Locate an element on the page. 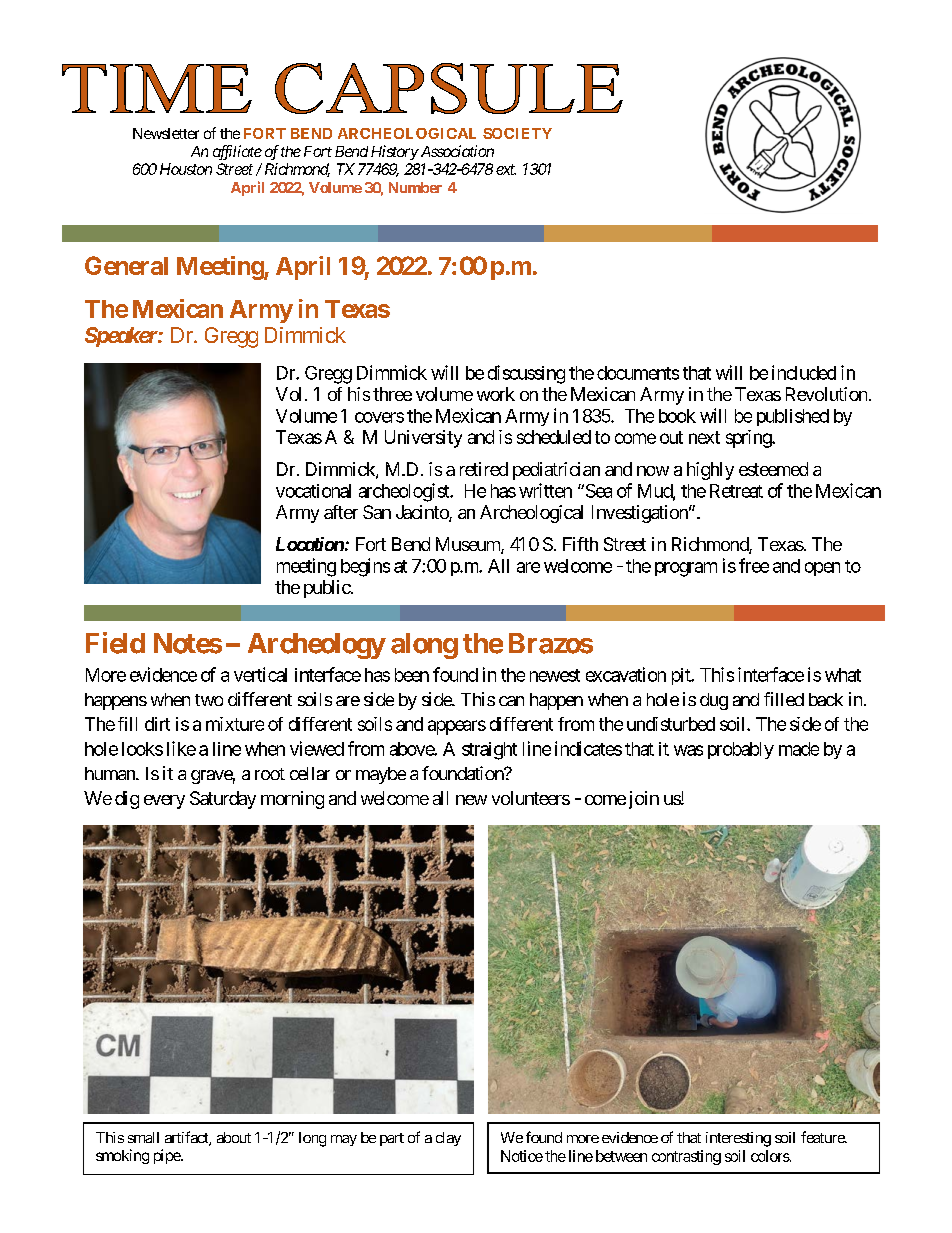 The width and height of the document is (952, 1233). vocational is located at coordinates (313, 491).
